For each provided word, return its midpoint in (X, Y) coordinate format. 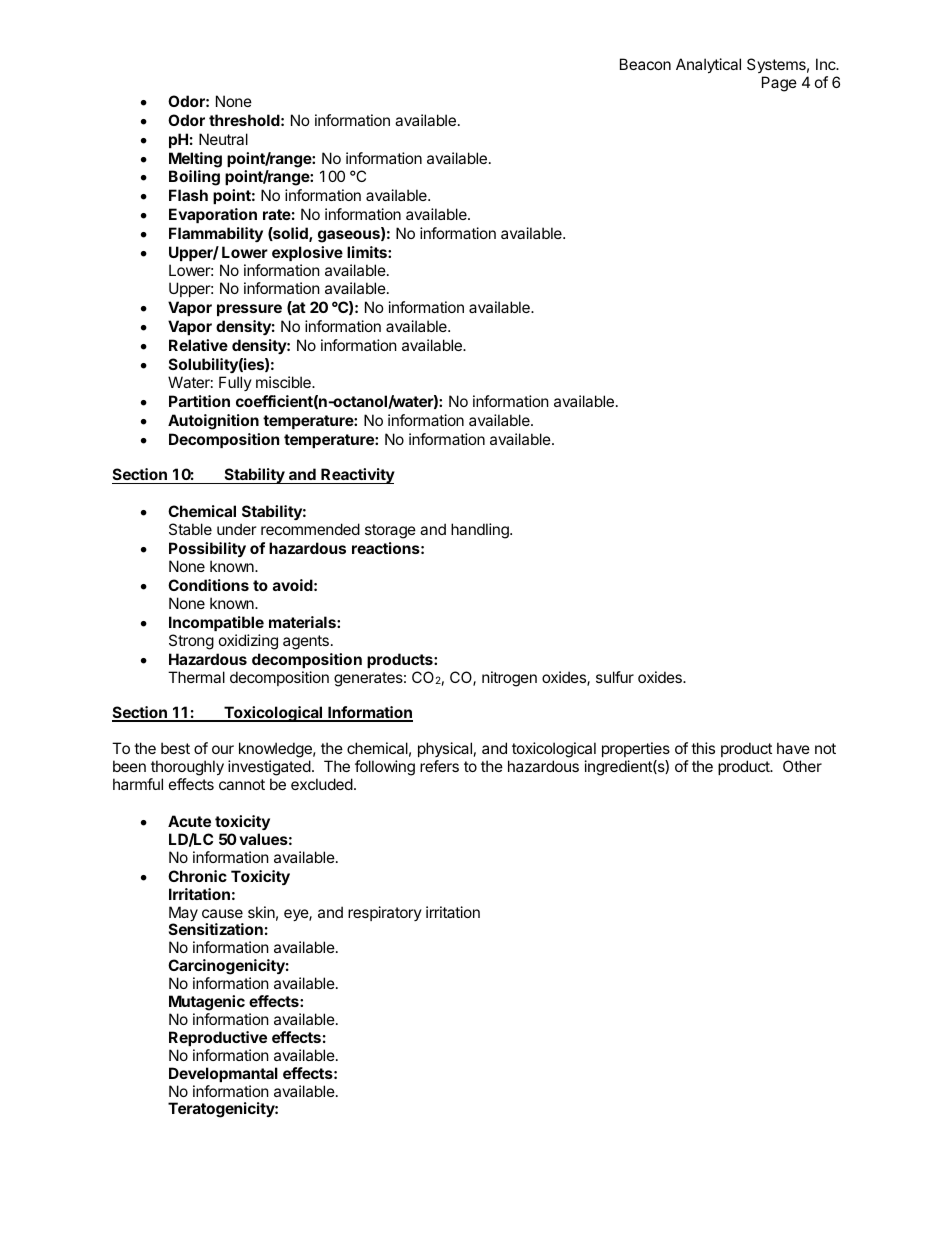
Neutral (223, 139)
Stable (190, 529)
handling (481, 531)
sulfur (615, 677)
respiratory (385, 913)
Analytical (708, 65)
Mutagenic (207, 1003)
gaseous (350, 236)
